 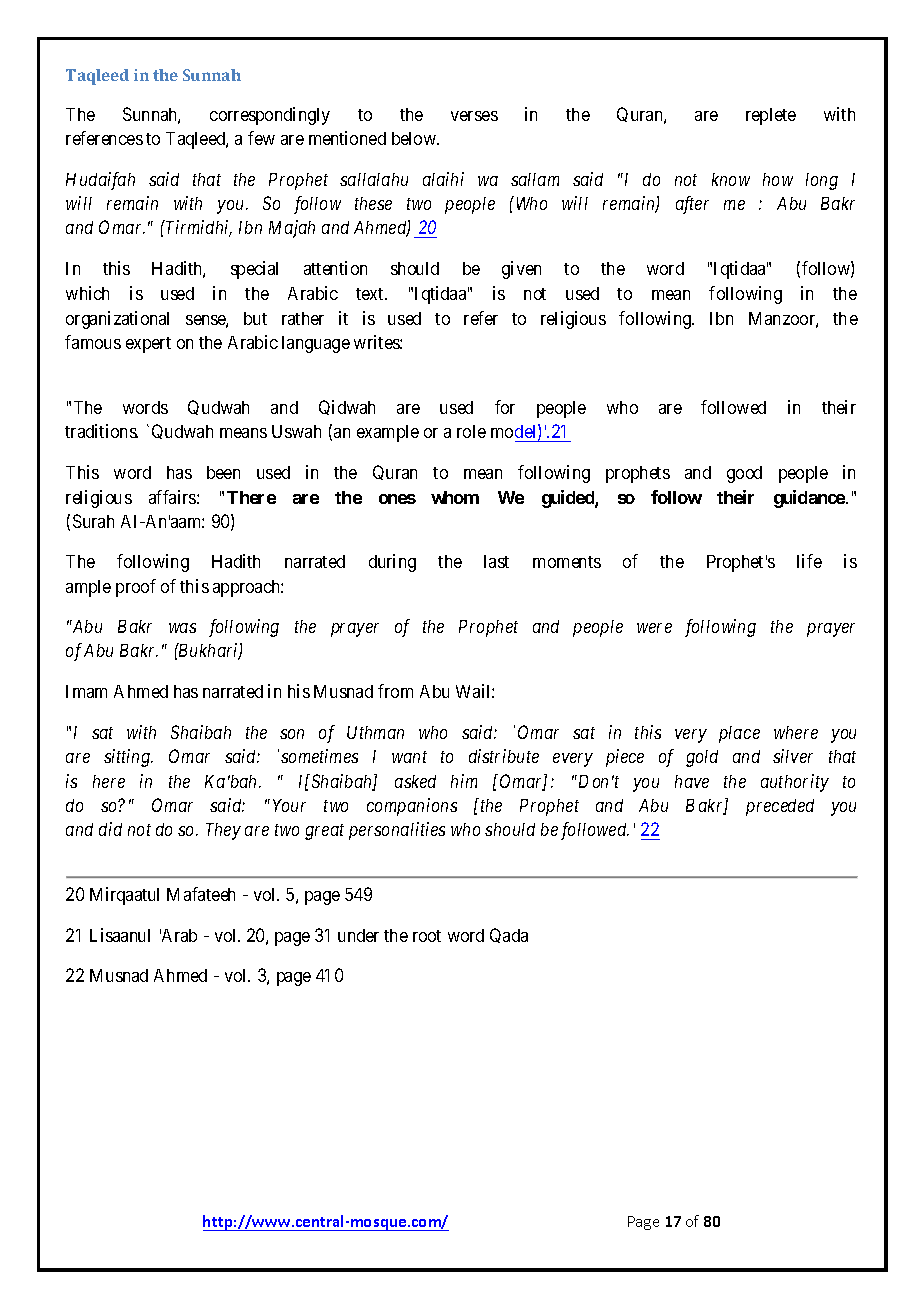 I want to click on guidance, so click(x=809, y=499).
